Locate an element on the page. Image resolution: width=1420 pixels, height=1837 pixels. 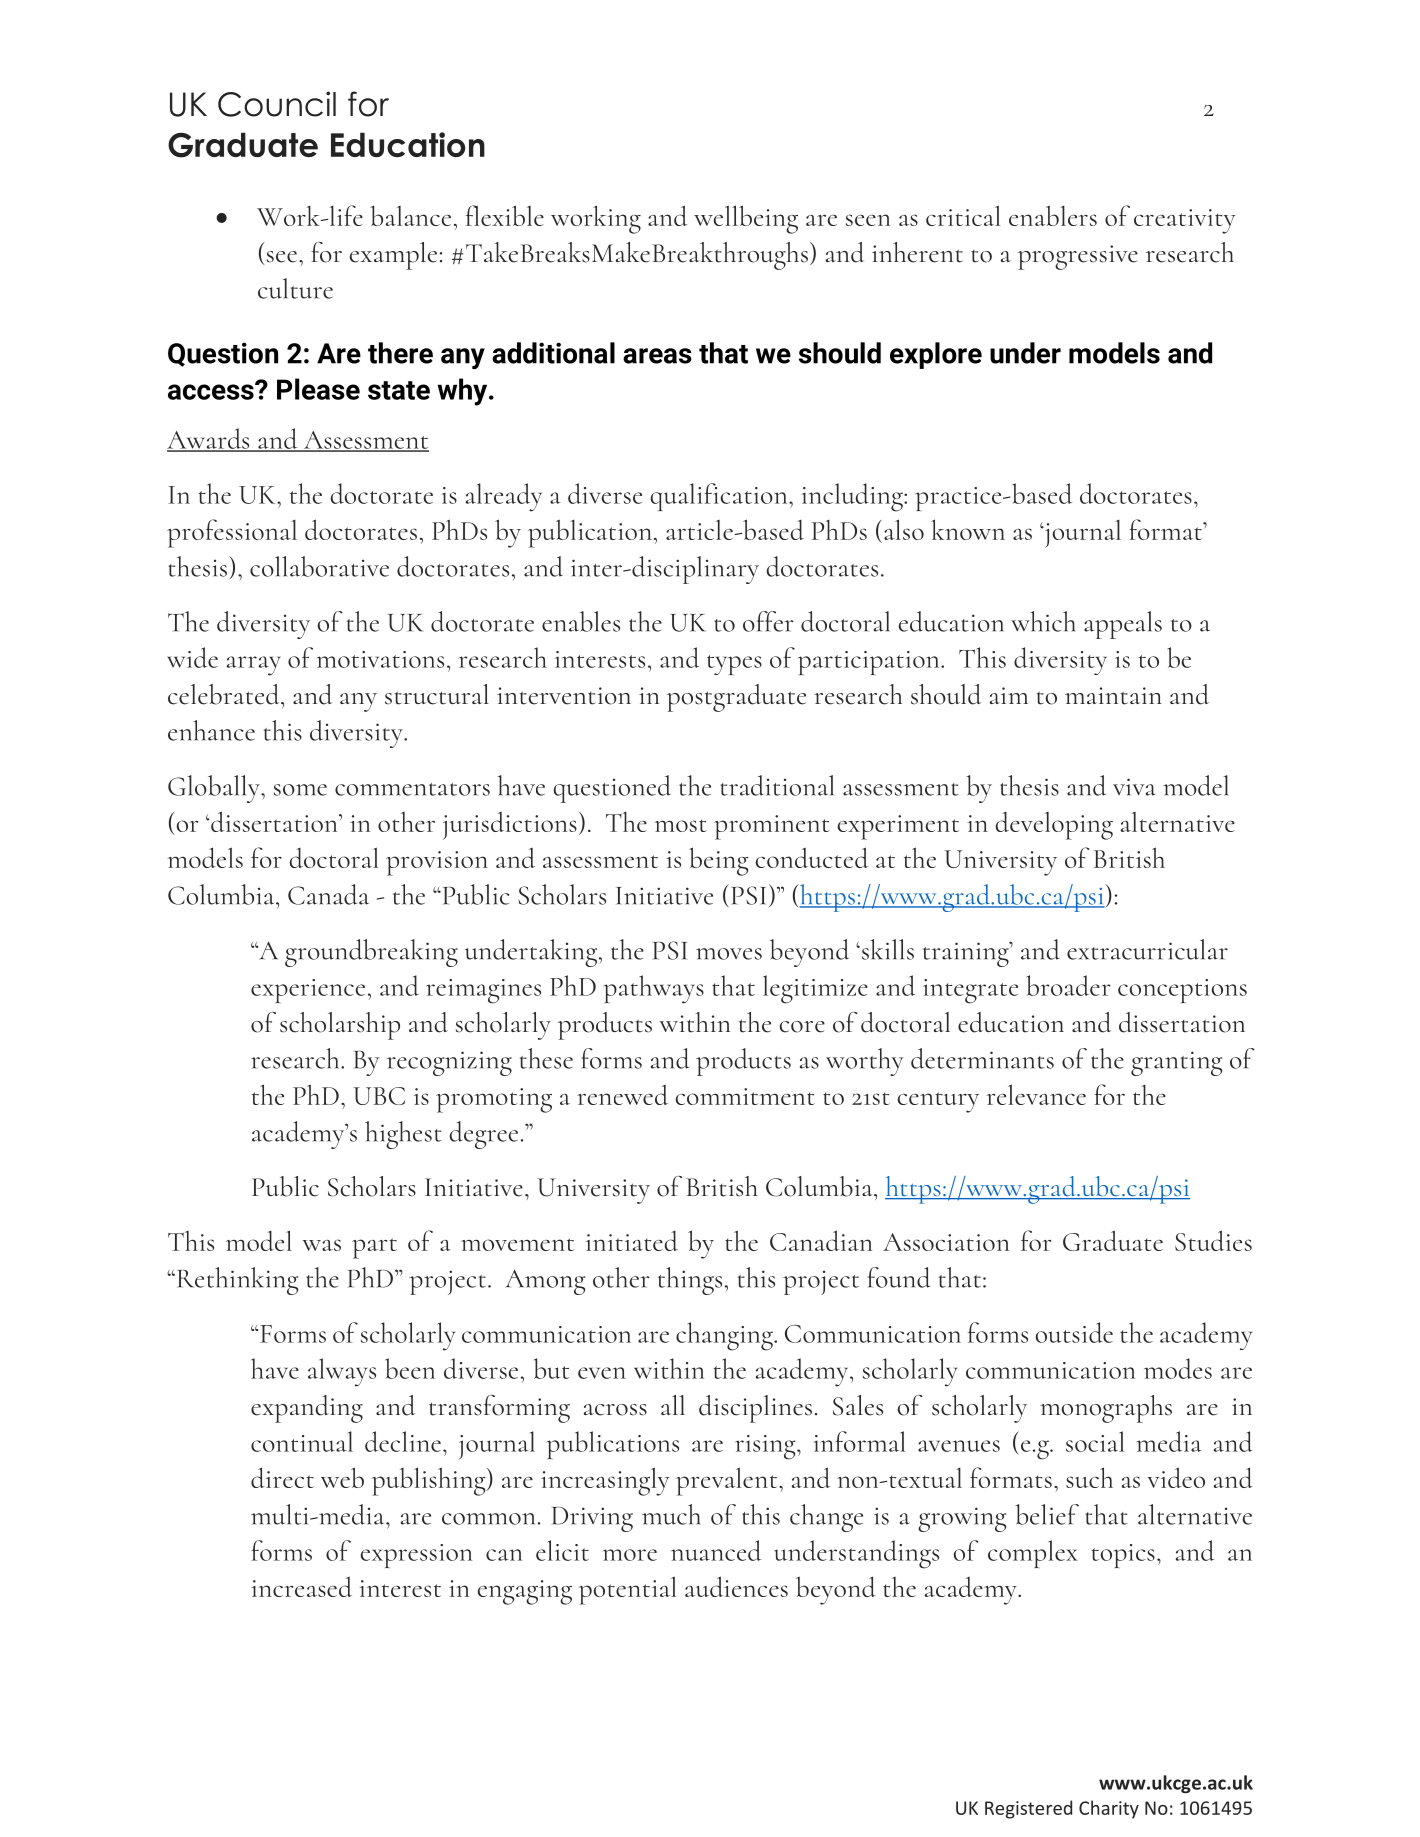
increased is located at coordinates (301, 1587).
